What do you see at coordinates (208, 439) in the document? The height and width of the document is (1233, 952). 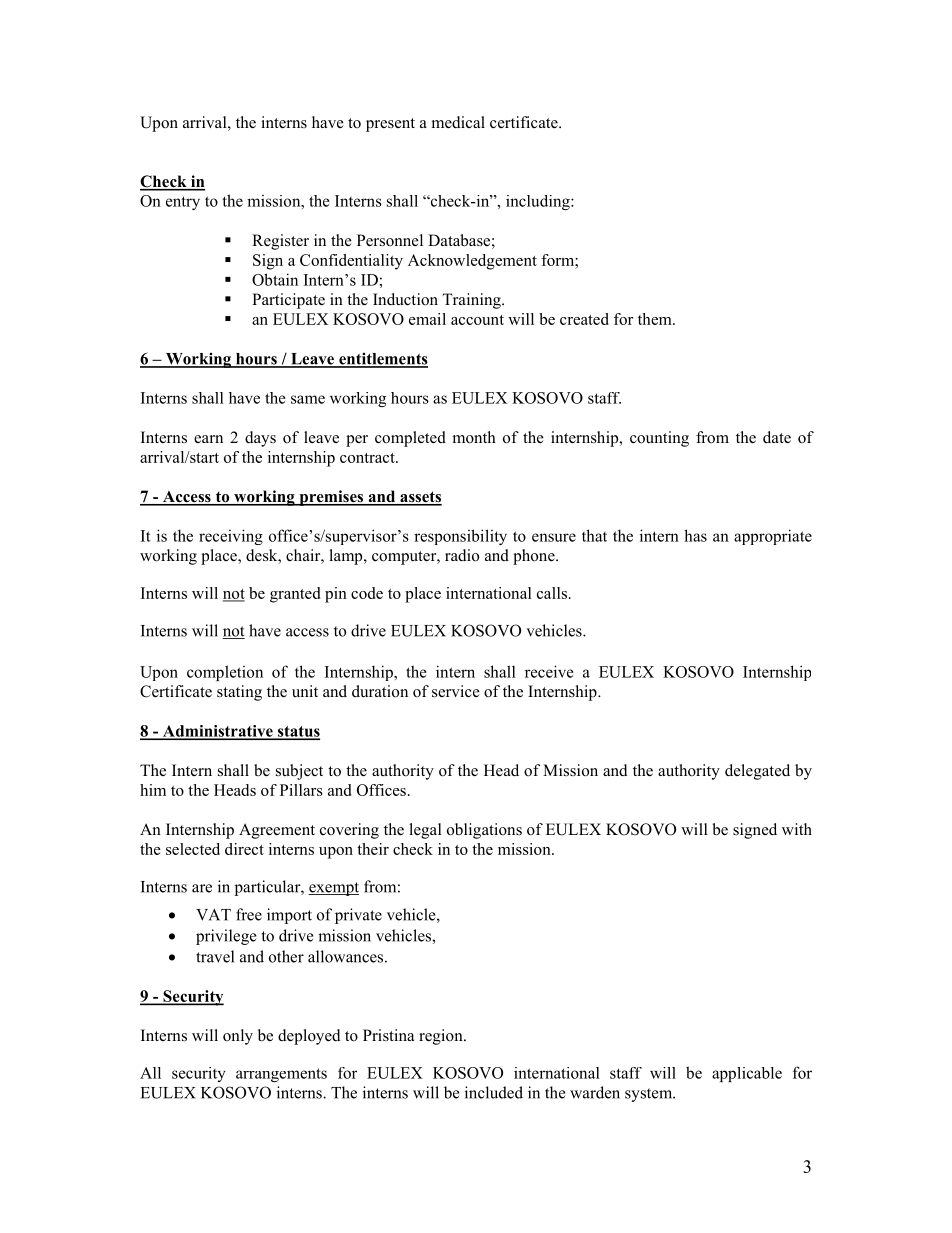 I see `earn` at bounding box center [208, 439].
